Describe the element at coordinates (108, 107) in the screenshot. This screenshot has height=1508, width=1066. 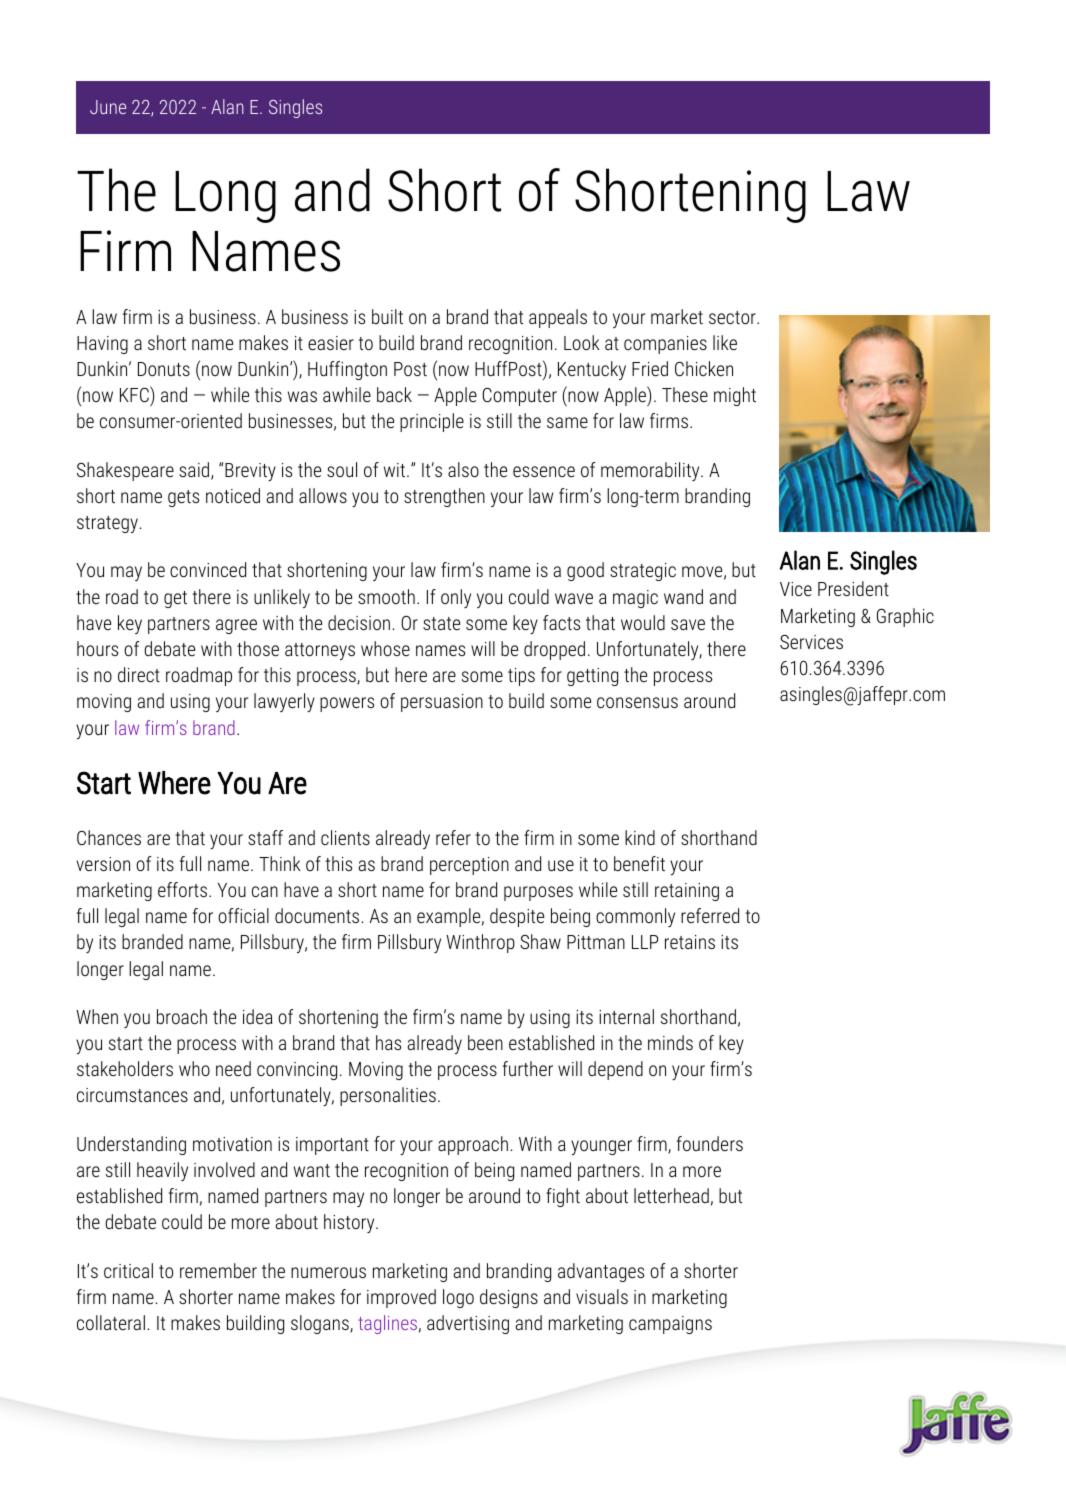
I see `June` at that location.
